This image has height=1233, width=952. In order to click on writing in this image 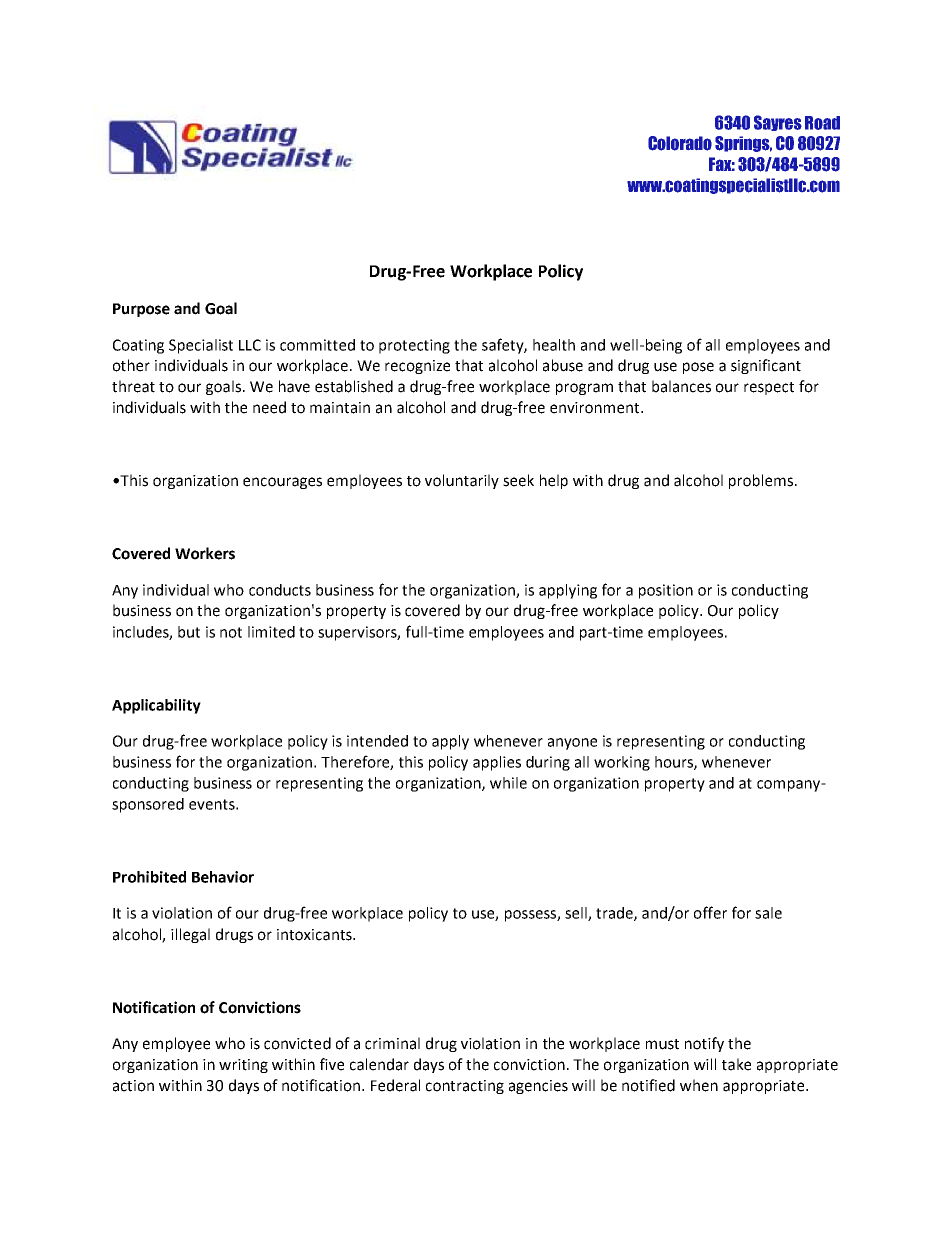, I will do `click(243, 1066)`.
